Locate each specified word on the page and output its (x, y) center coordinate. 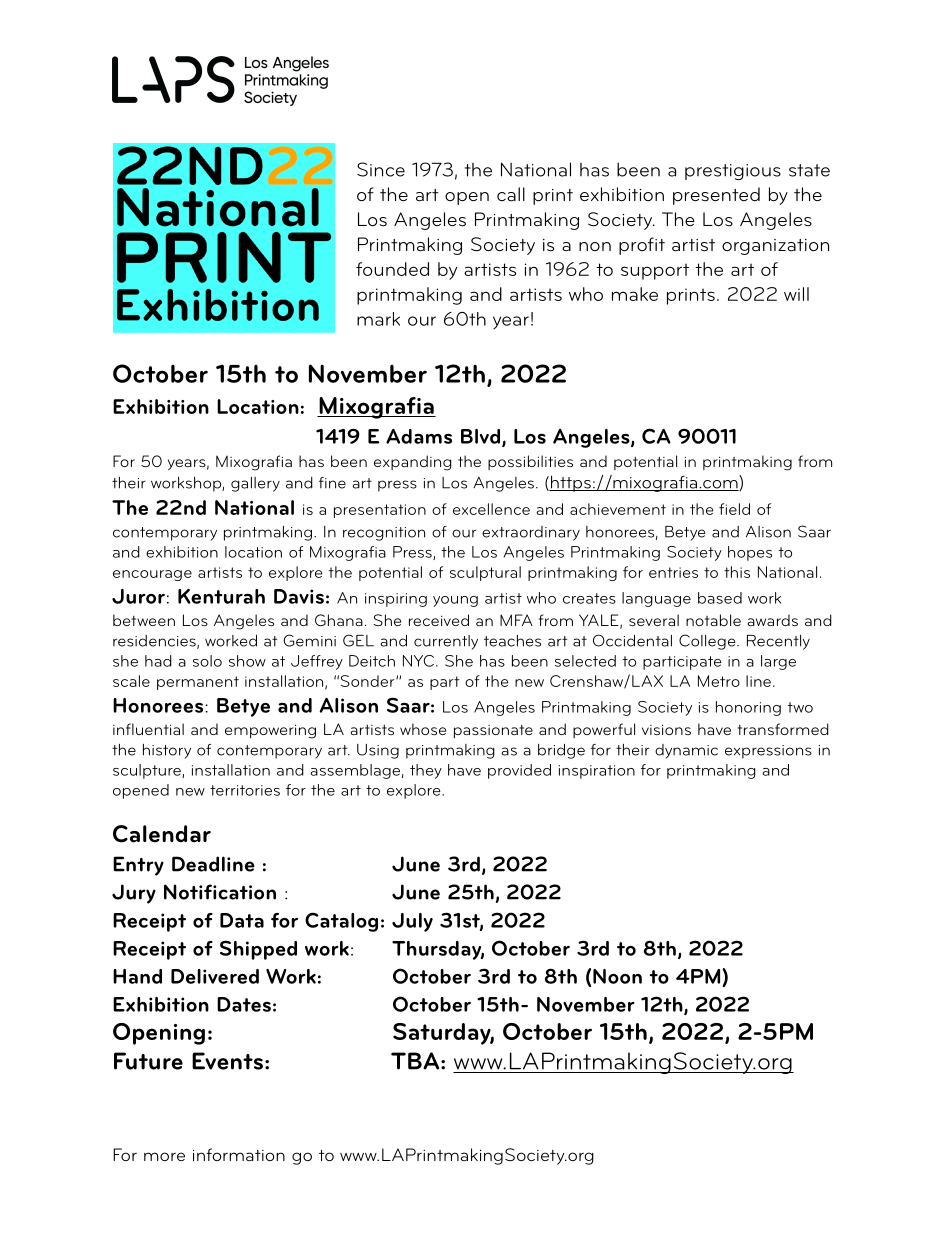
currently (446, 642)
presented (716, 196)
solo (207, 661)
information (239, 1154)
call (511, 194)
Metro (719, 681)
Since (381, 169)
